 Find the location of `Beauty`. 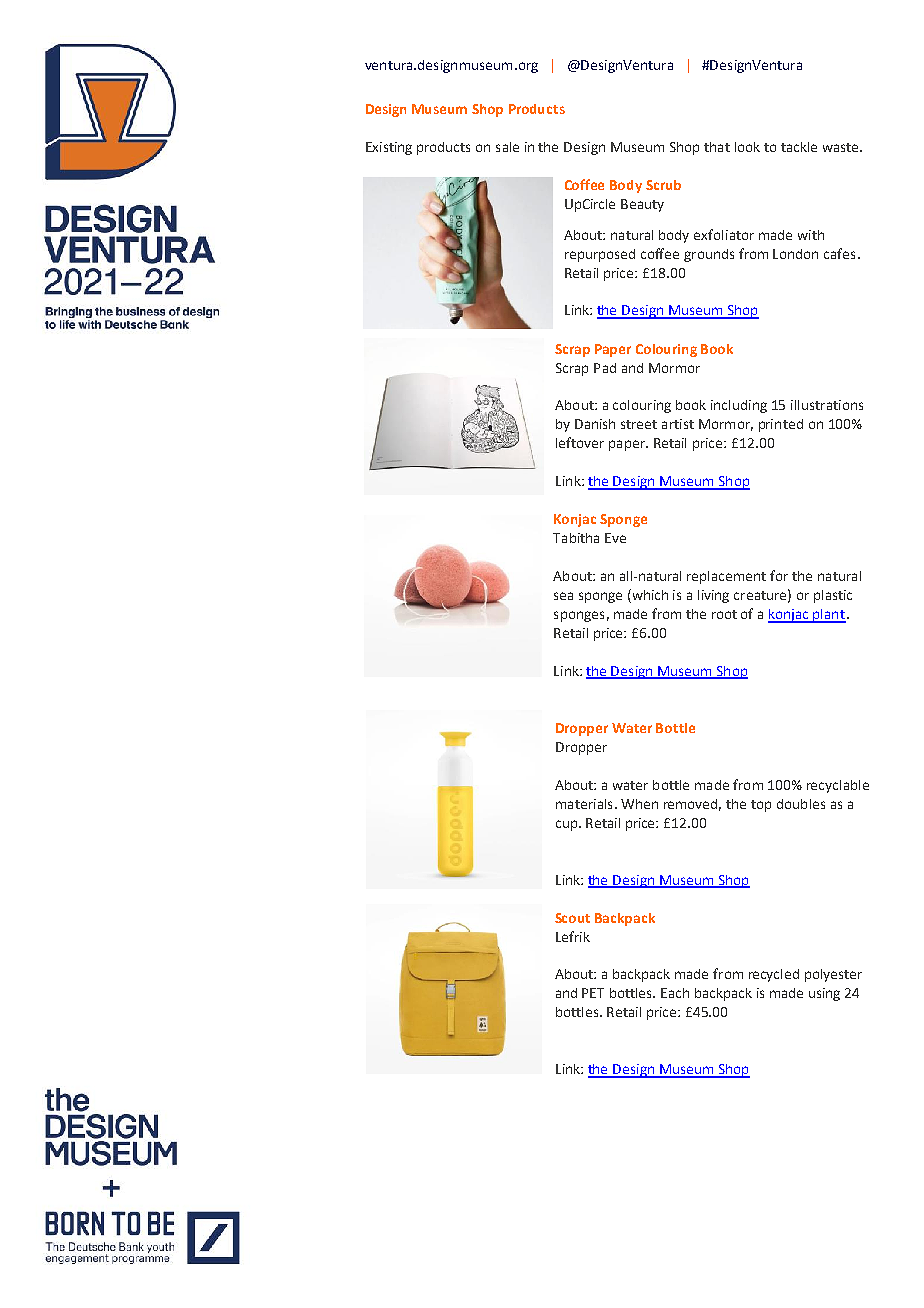

Beauty is located at coordinates (642, 205).
